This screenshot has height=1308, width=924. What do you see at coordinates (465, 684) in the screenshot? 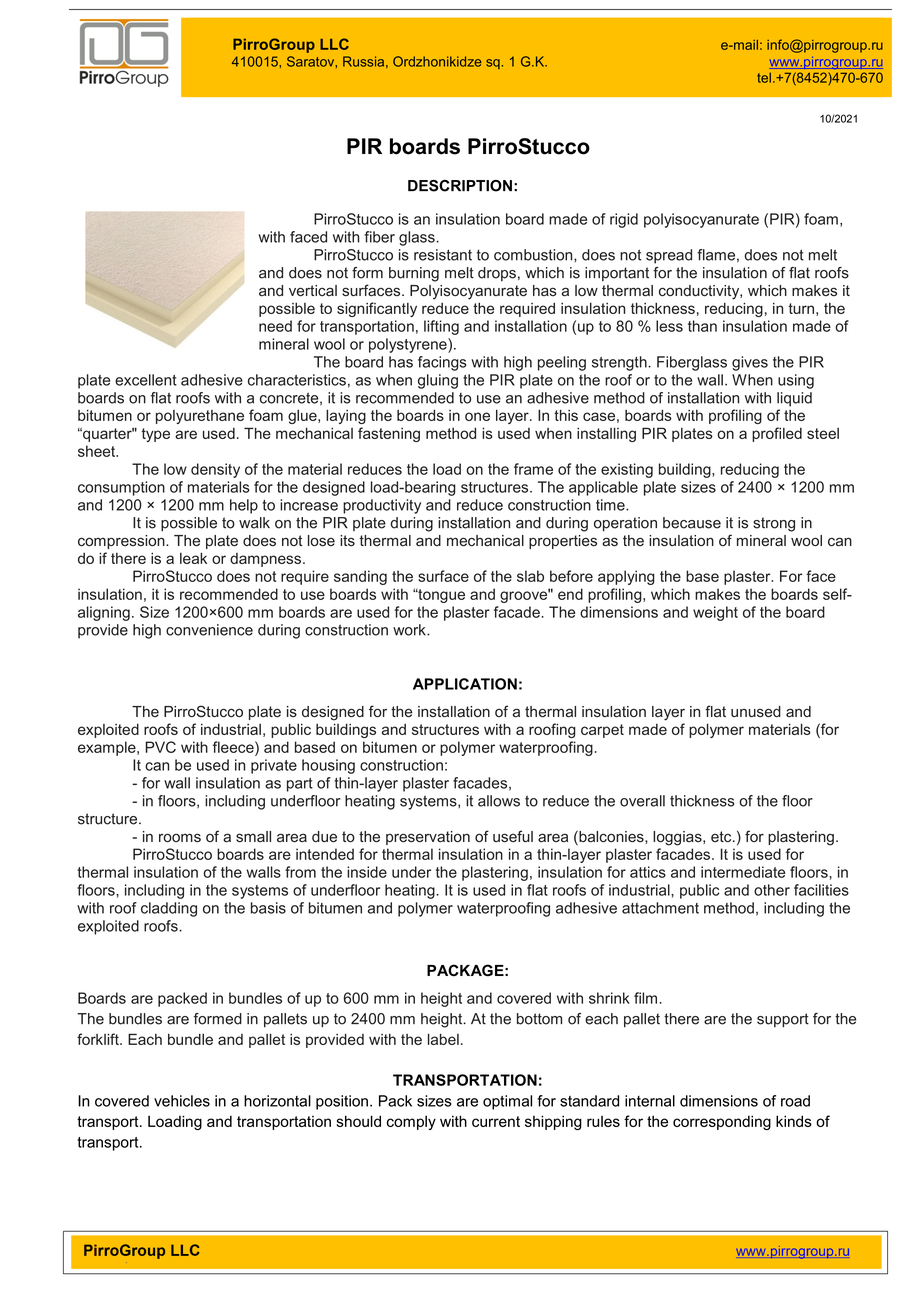
I see `APPLICATION` at bounding box center [465, 684].
